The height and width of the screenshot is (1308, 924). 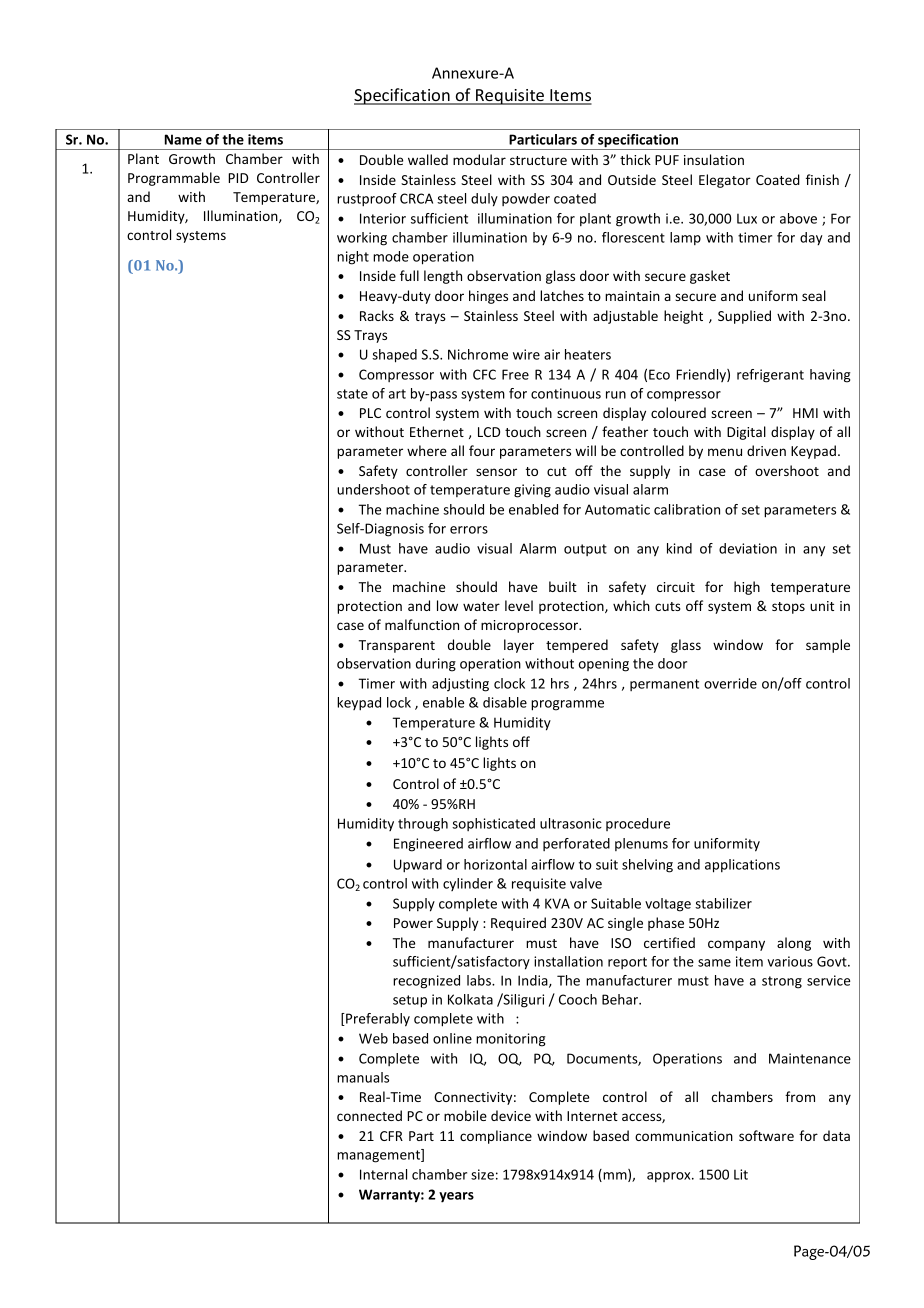 What do you see at coordinates (413, 923) in the screenshot?
I see `Power` at bounding box center [413, 923].
